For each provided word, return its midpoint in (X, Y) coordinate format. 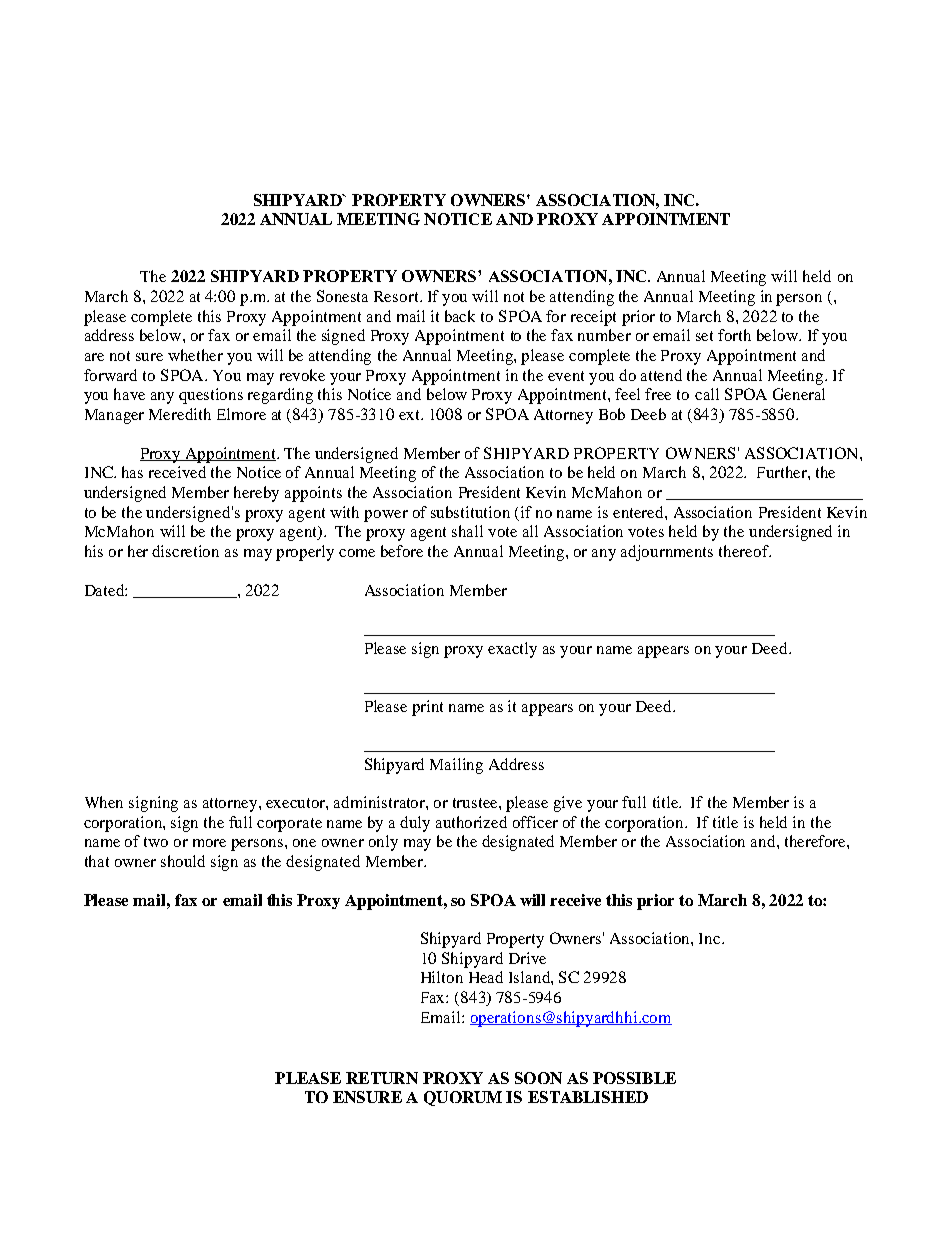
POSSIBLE (634, 1078)
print (427, 708)
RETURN (382, 1078)
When (104, 802)
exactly (512, 650)
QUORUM (463, 1098)
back (460, 316)
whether (195, 355)
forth (734, 335)
